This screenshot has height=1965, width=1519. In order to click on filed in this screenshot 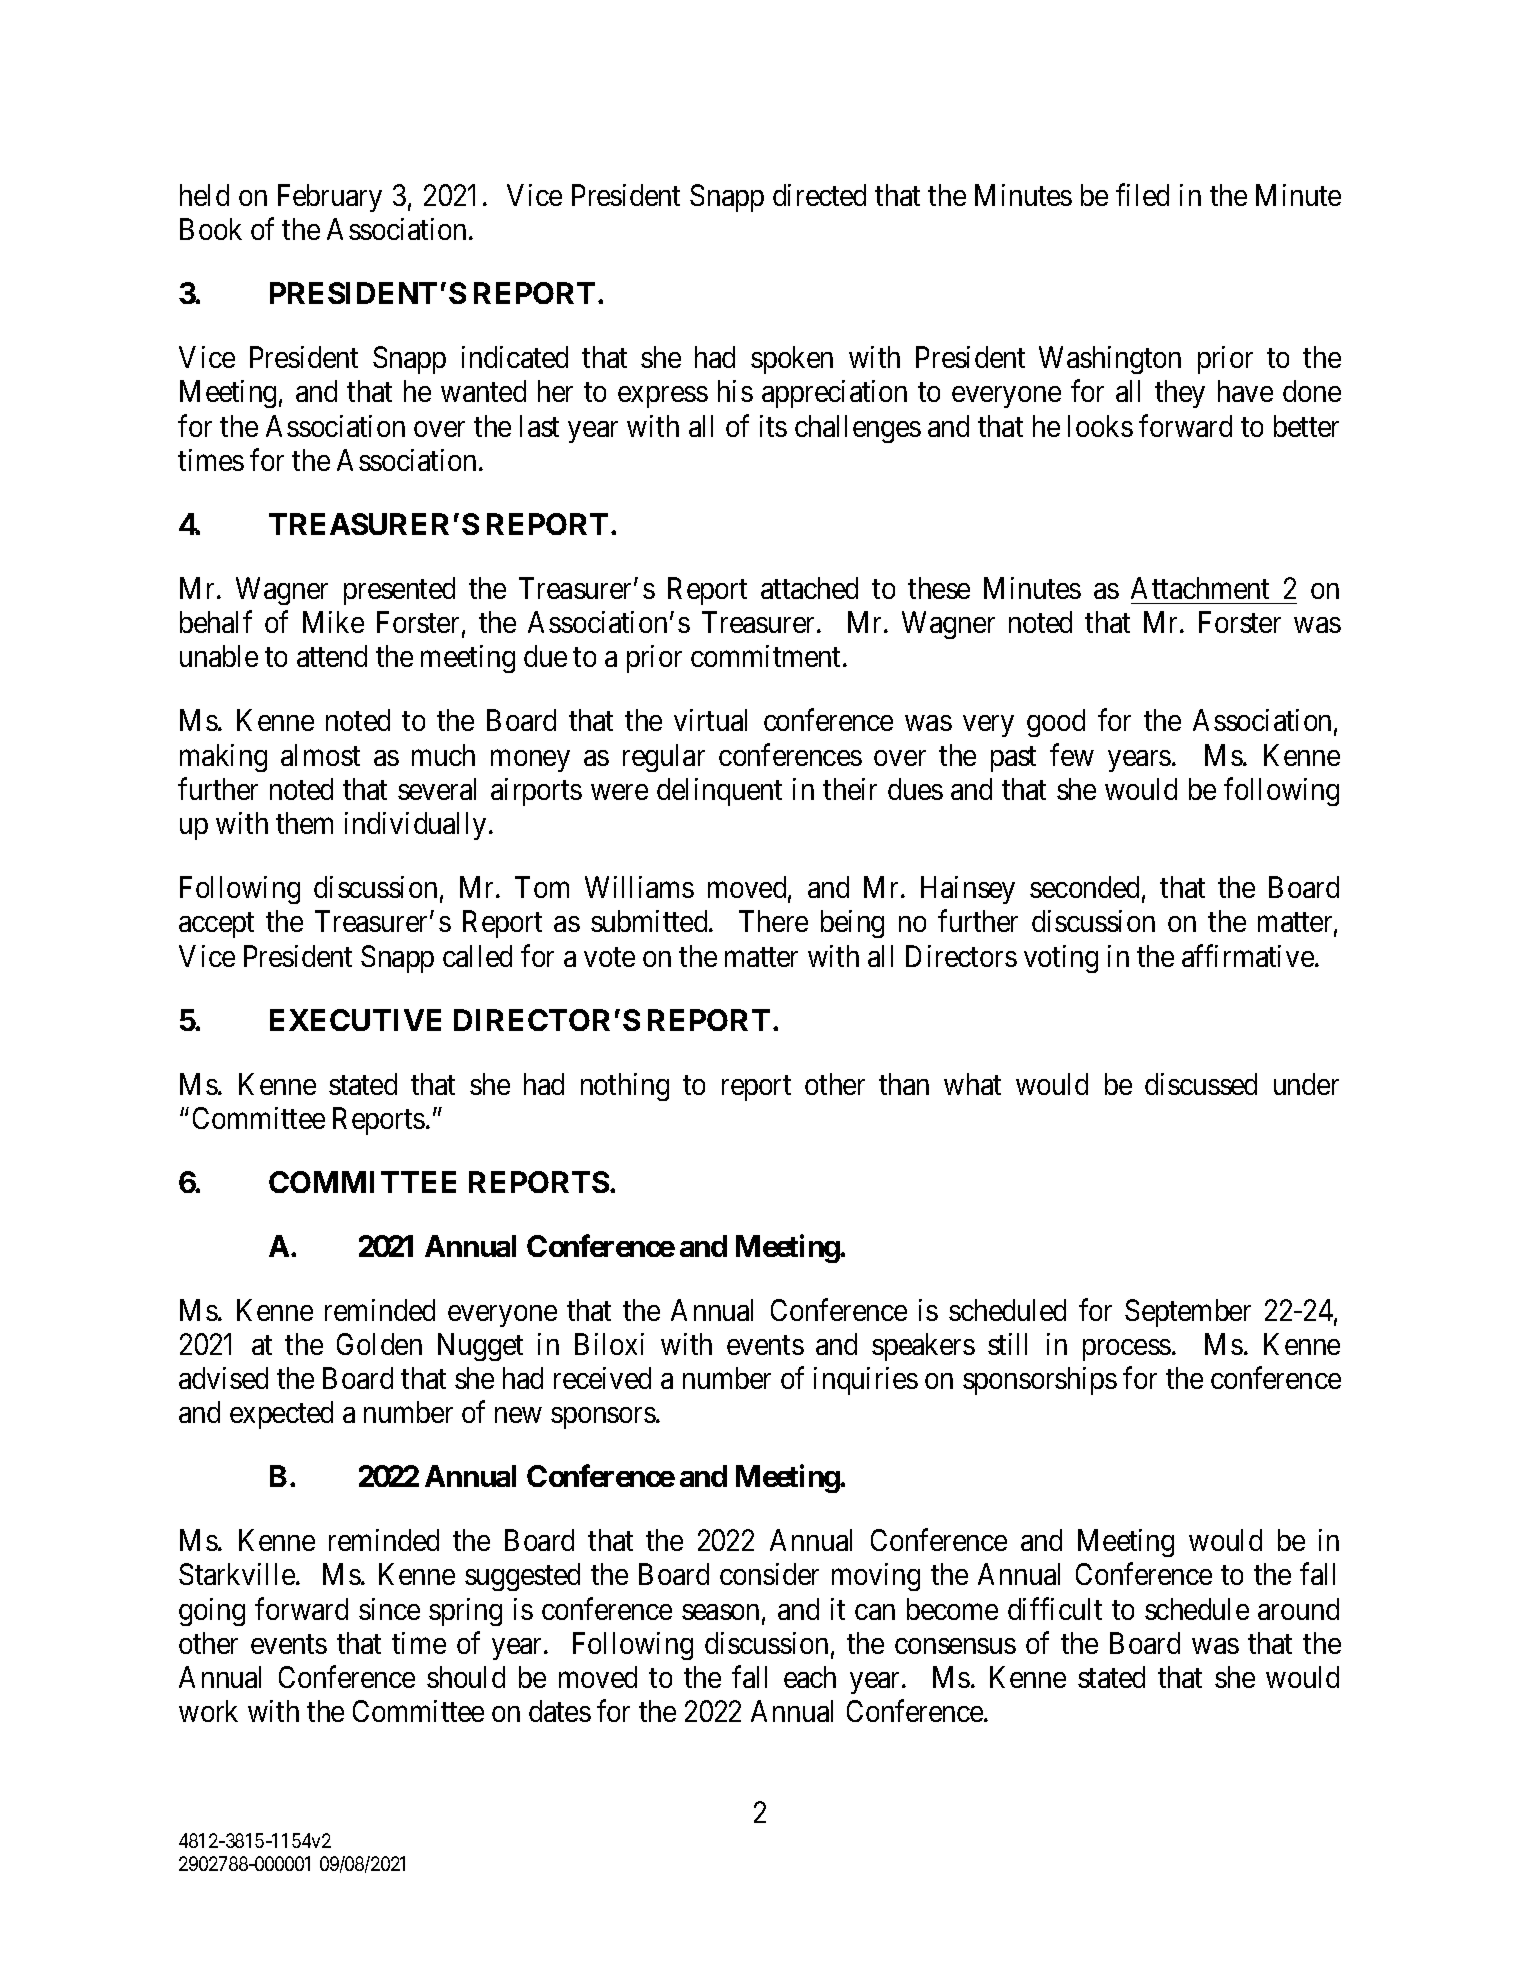, I will do `click(1142, 195)`.
